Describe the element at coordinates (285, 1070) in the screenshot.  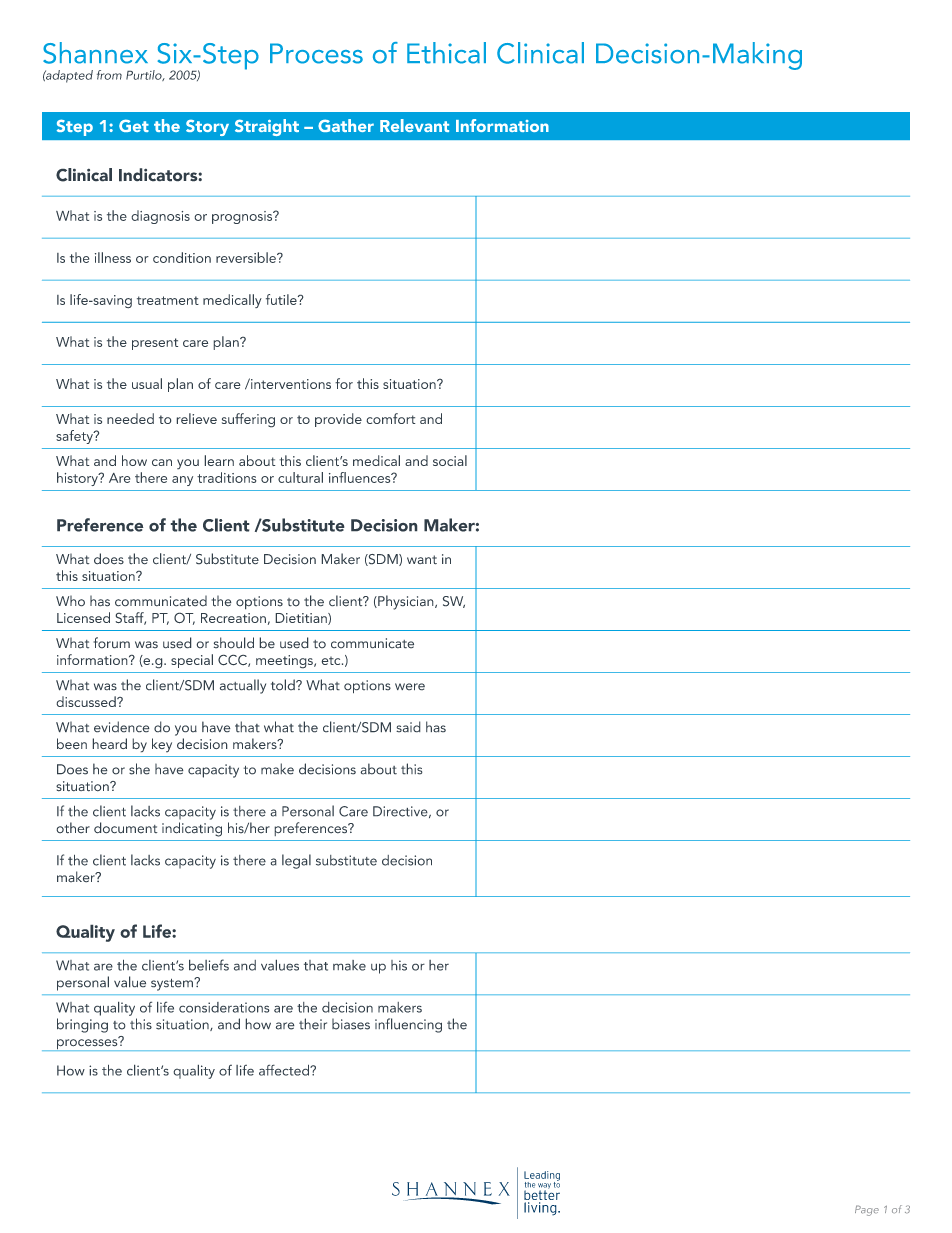
I see `affected` at that location.
